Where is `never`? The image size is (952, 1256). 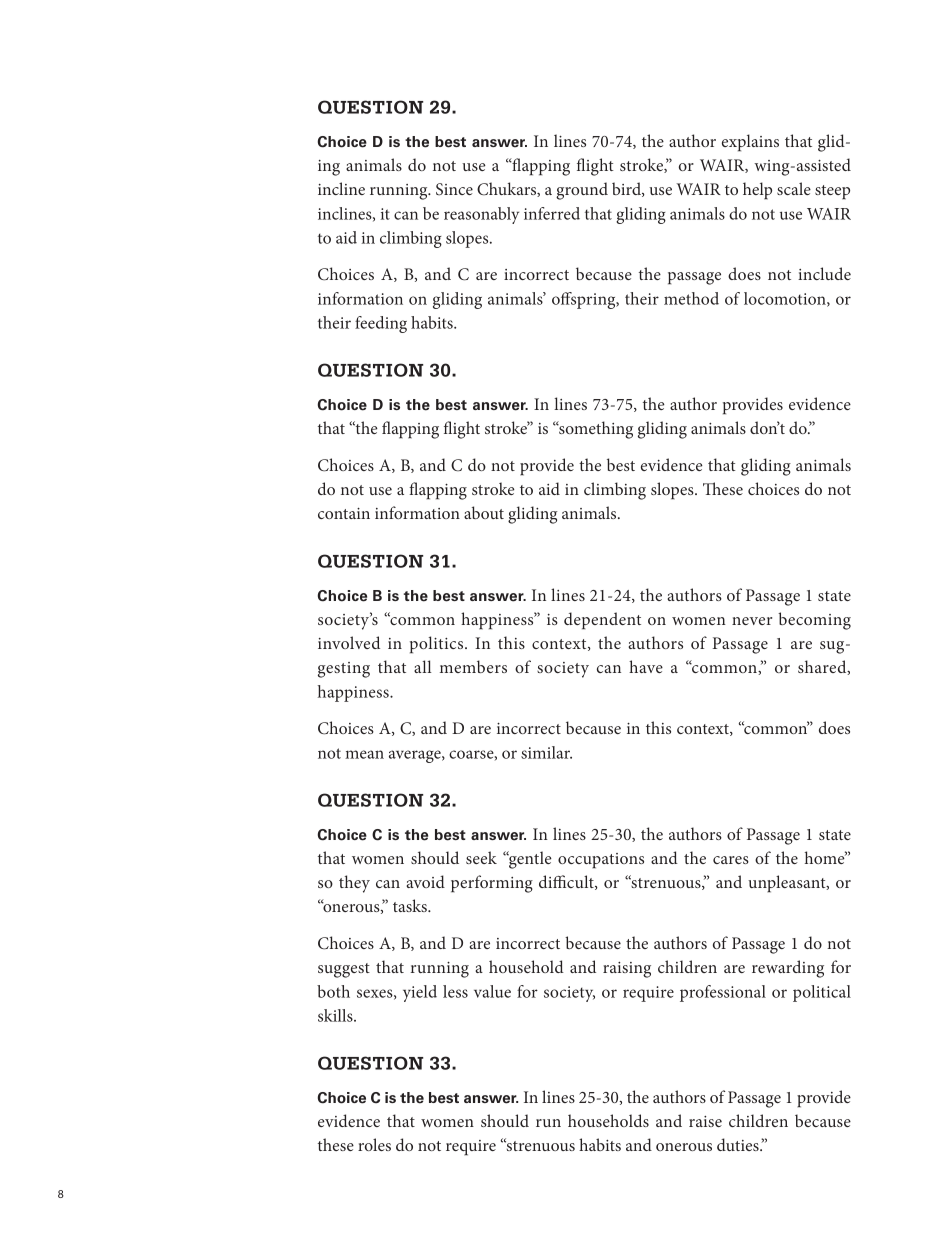 never is located at coordinates (752, 621).
